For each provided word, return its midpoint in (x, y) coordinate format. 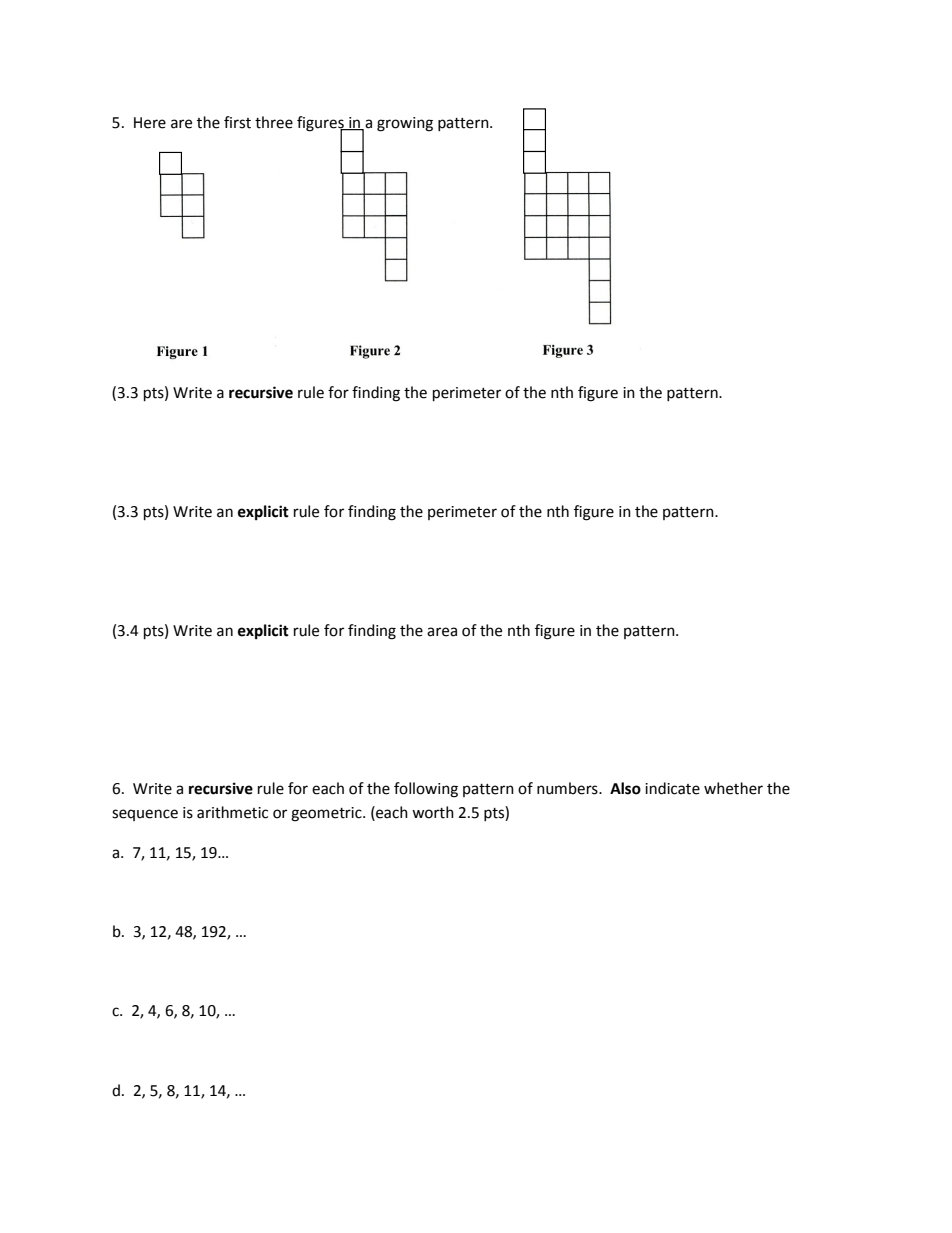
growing (405, 124)
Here (150, 123)
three (274, 122)
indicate (672, 788)
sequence (145, 815)
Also (625, 788)
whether (733, 788)
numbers (568, 788)
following (426, 790)
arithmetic (232, 812)
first (237, 122)
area (442, 632)
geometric (327, 814)
